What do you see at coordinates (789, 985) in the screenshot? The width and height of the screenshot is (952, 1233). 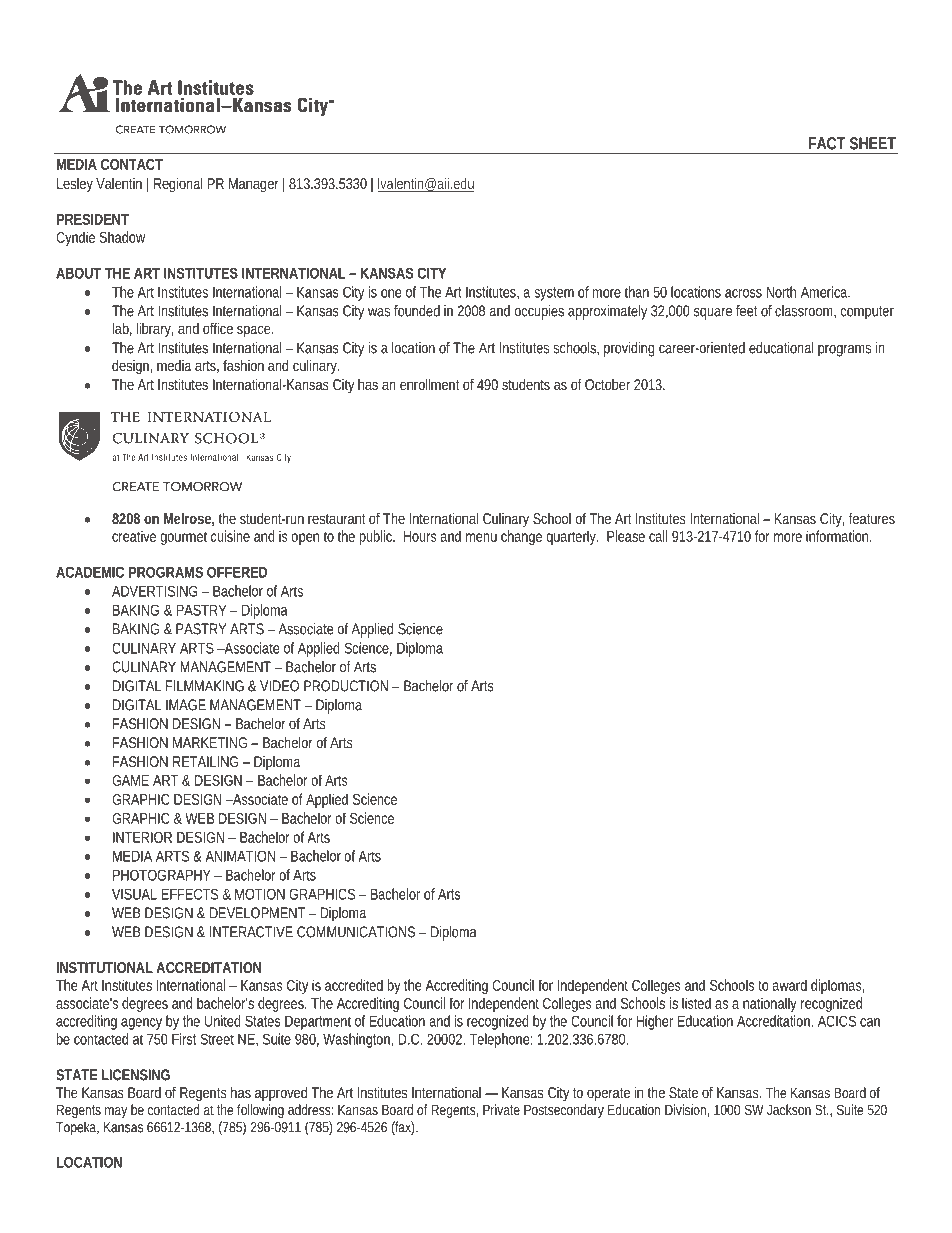 I see `award` at bounding box center [789, 985].
